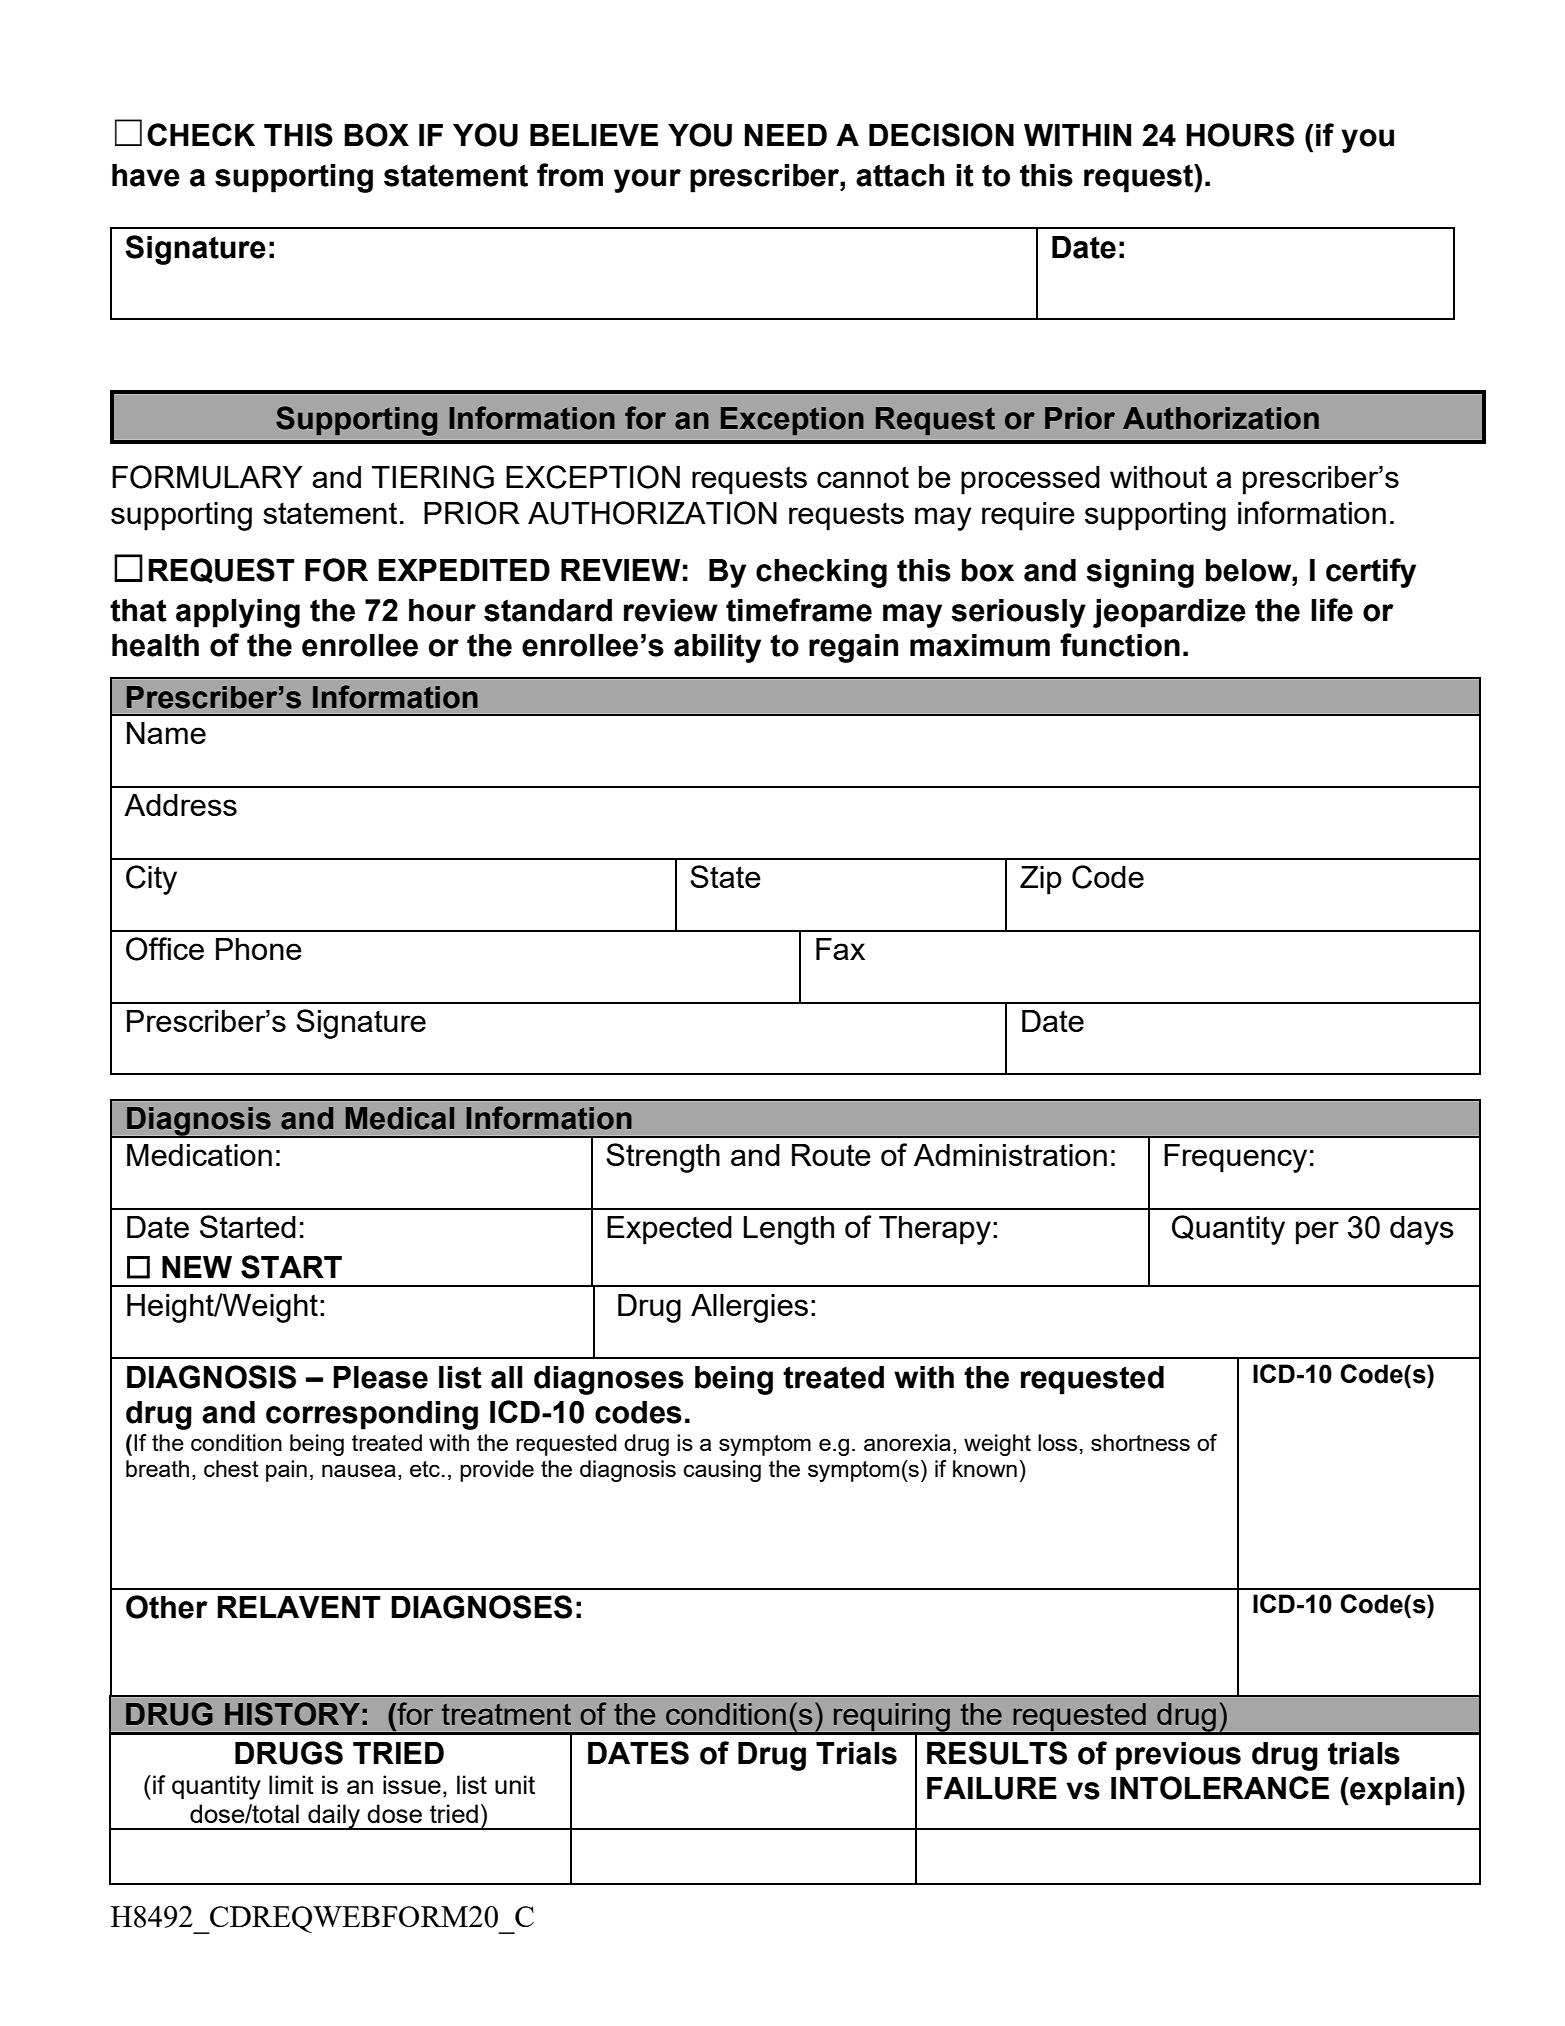 The width and height of the screenshot is (1565, 2026). What do you see at coordinates (786, 135) in the screenshot?
I see `NEED` at bounding box center [786, 135].
